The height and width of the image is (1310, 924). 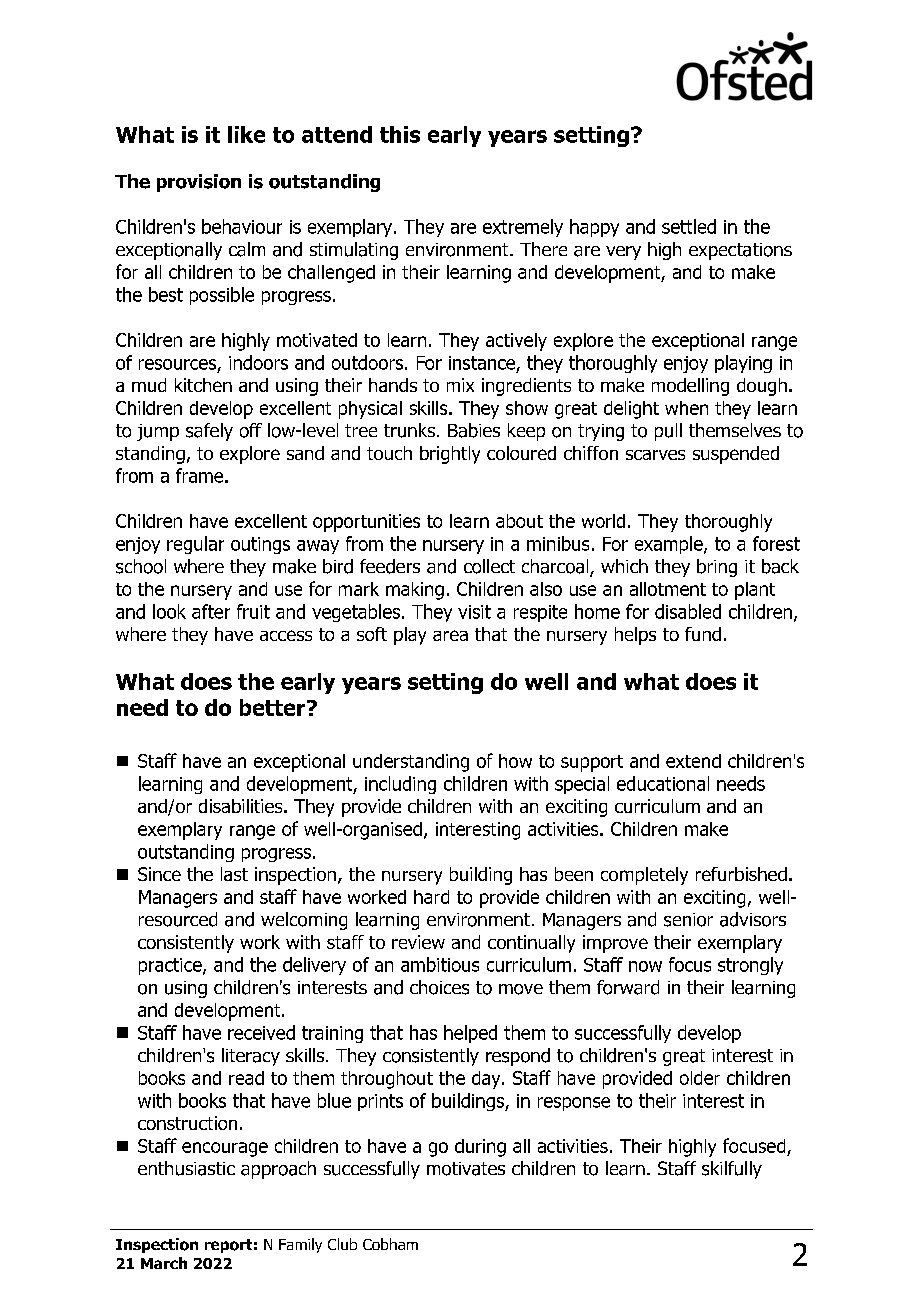 What do you see at coordinates (203, 385) in the image?
I see `kitchen` at bounding box center [203, 385].
